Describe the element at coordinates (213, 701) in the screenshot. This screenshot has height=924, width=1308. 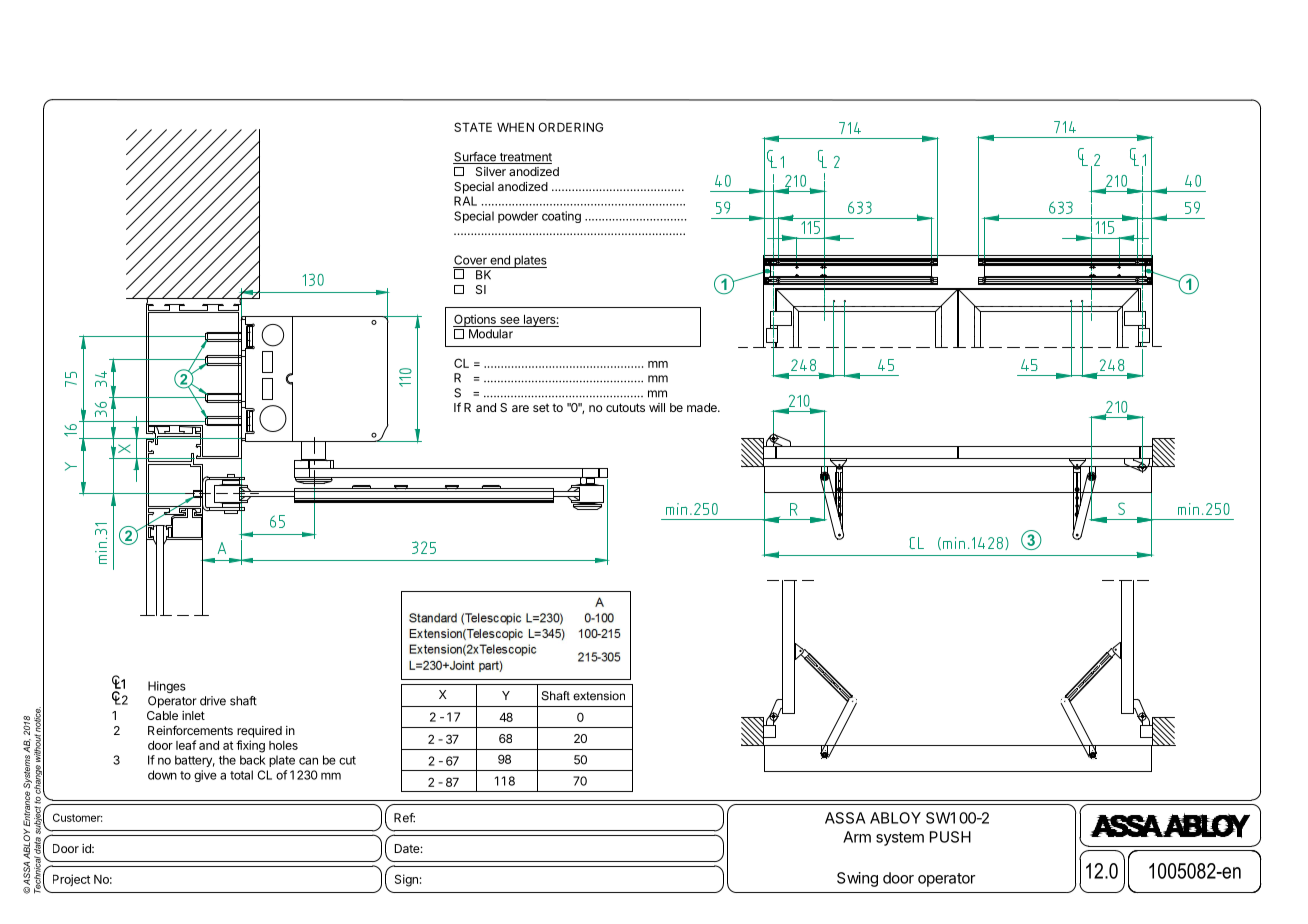
I see `drive` at that location.
